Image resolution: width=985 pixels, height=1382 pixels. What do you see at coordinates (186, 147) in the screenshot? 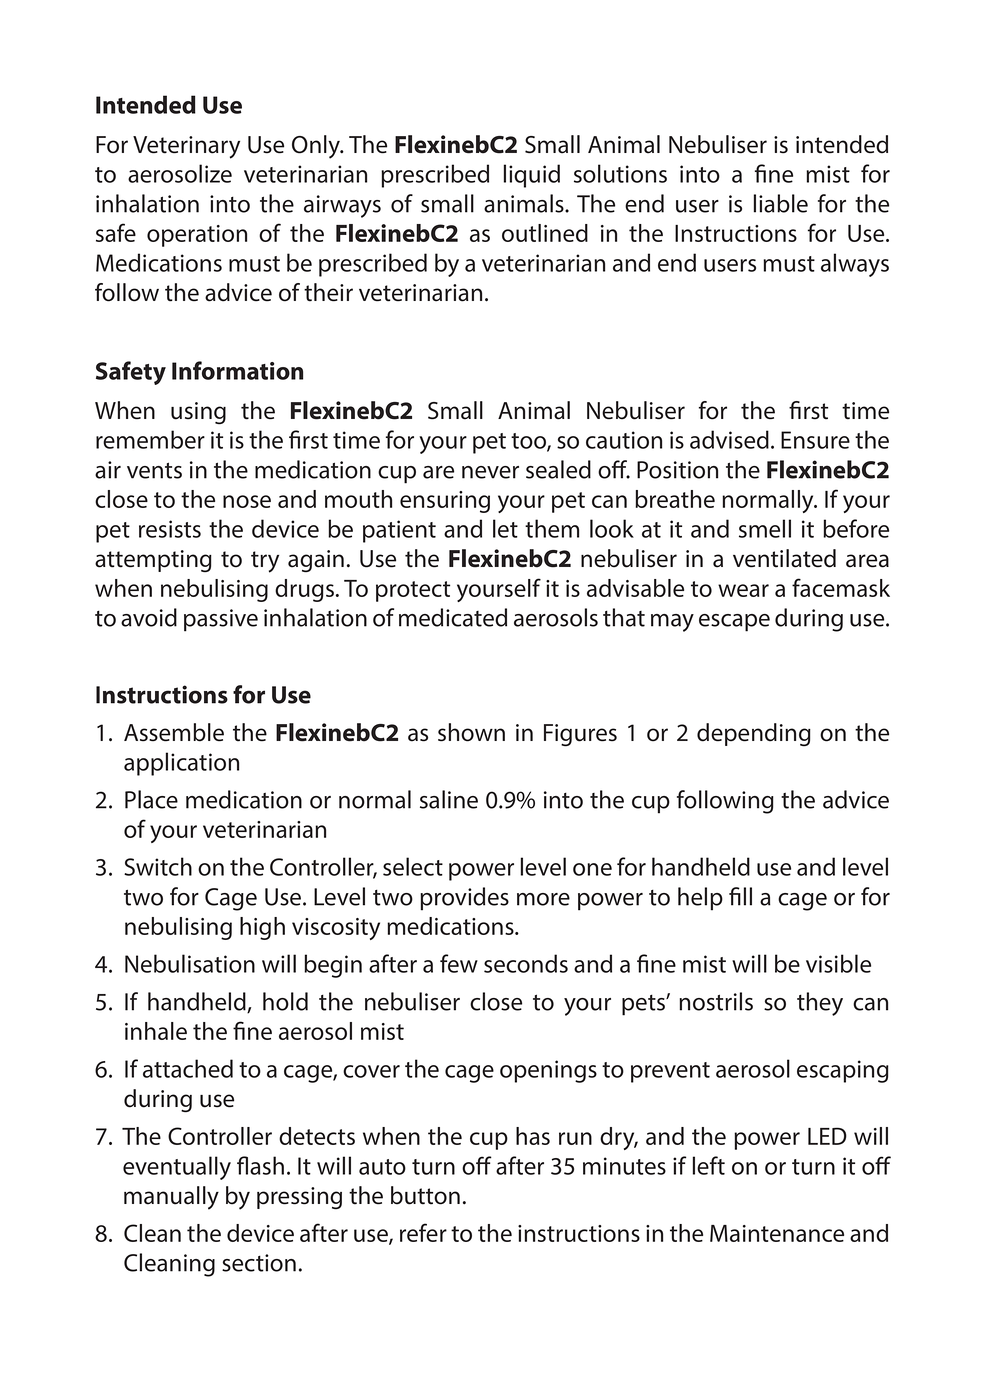
I see `Veterinary` at bounding box center [186, 147].
